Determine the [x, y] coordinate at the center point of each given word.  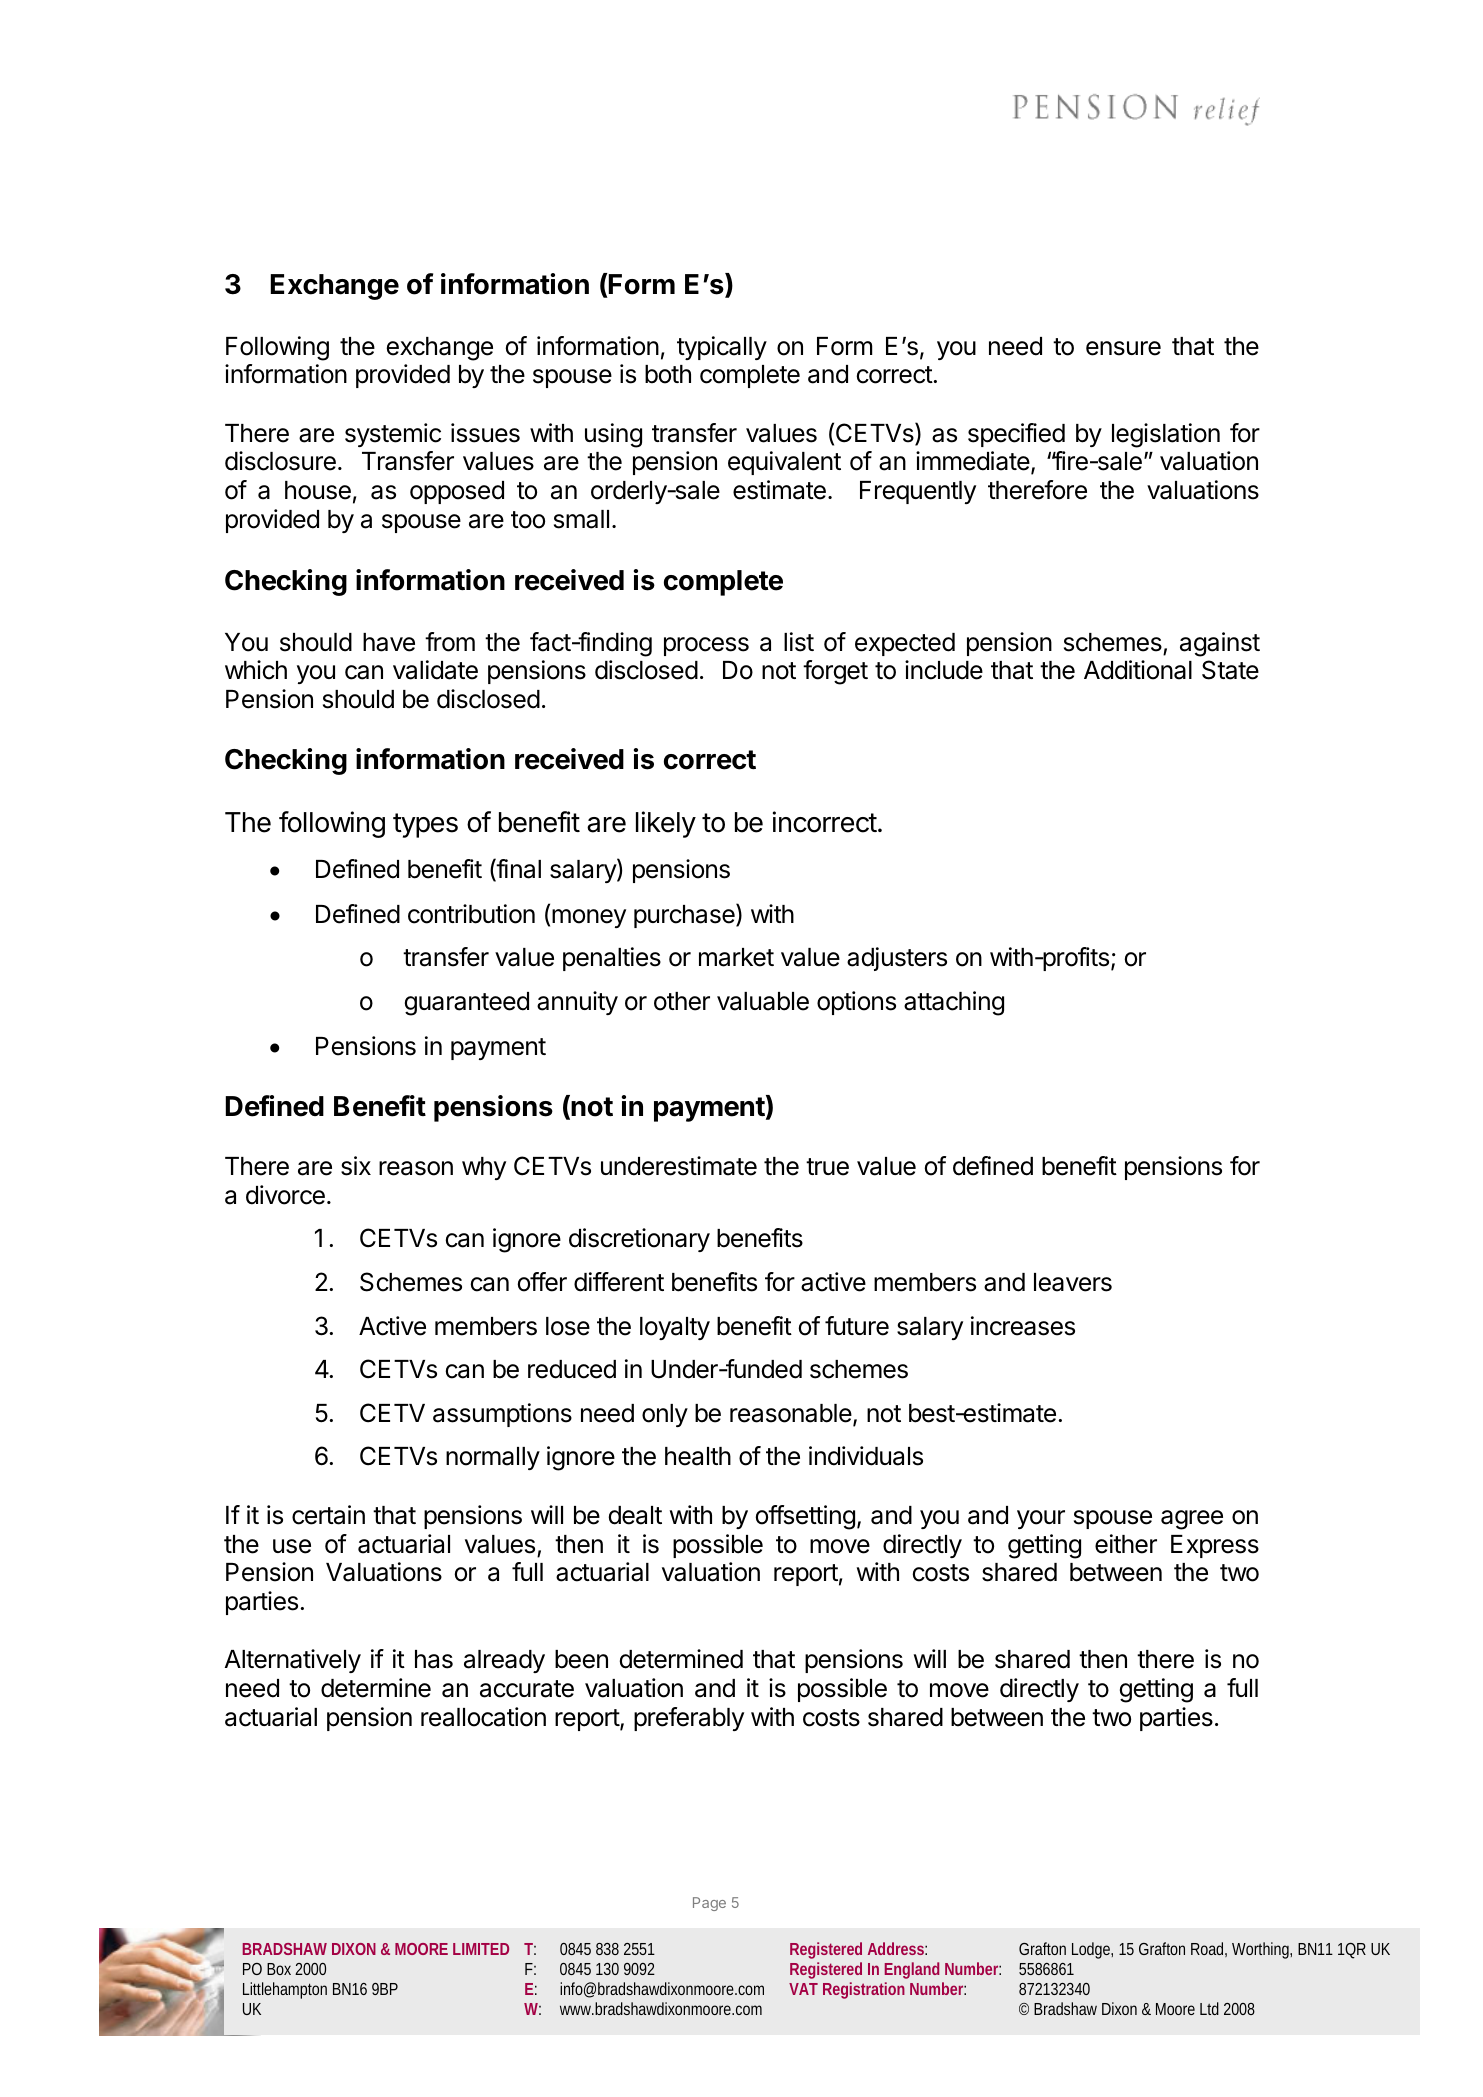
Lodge [1092, 1950]
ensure [1123, 348]
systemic [393, 435]
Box [279, 1969]
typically [722, 348]
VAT [803, 1989]
